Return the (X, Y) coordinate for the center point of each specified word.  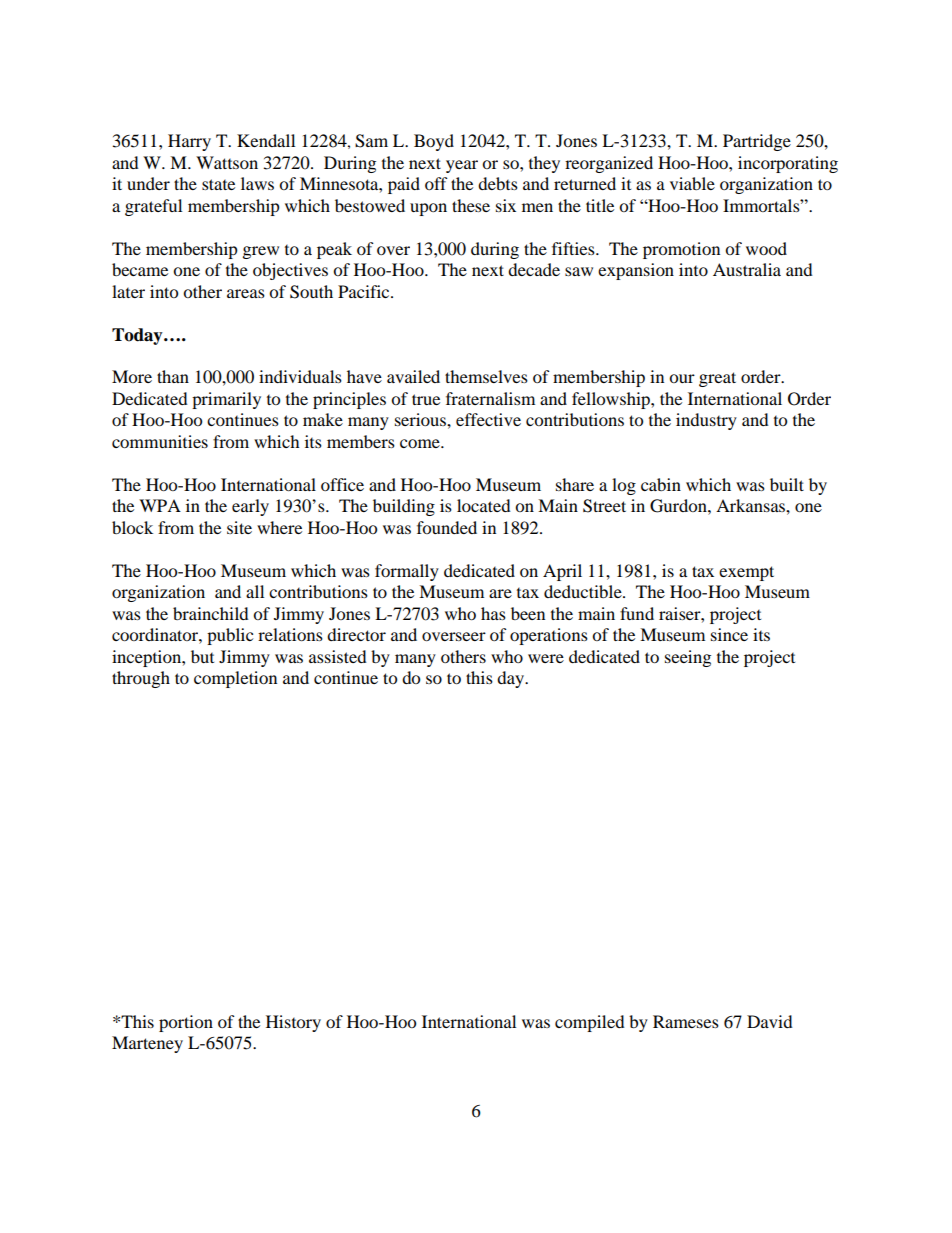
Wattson (227, 162)
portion (186, 1023)
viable (692, 183)
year (462, 166)
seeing (688, 658)
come (421, 443)
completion (235, 679)
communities (160, 441)
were (546, 658)
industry (706, 421)
